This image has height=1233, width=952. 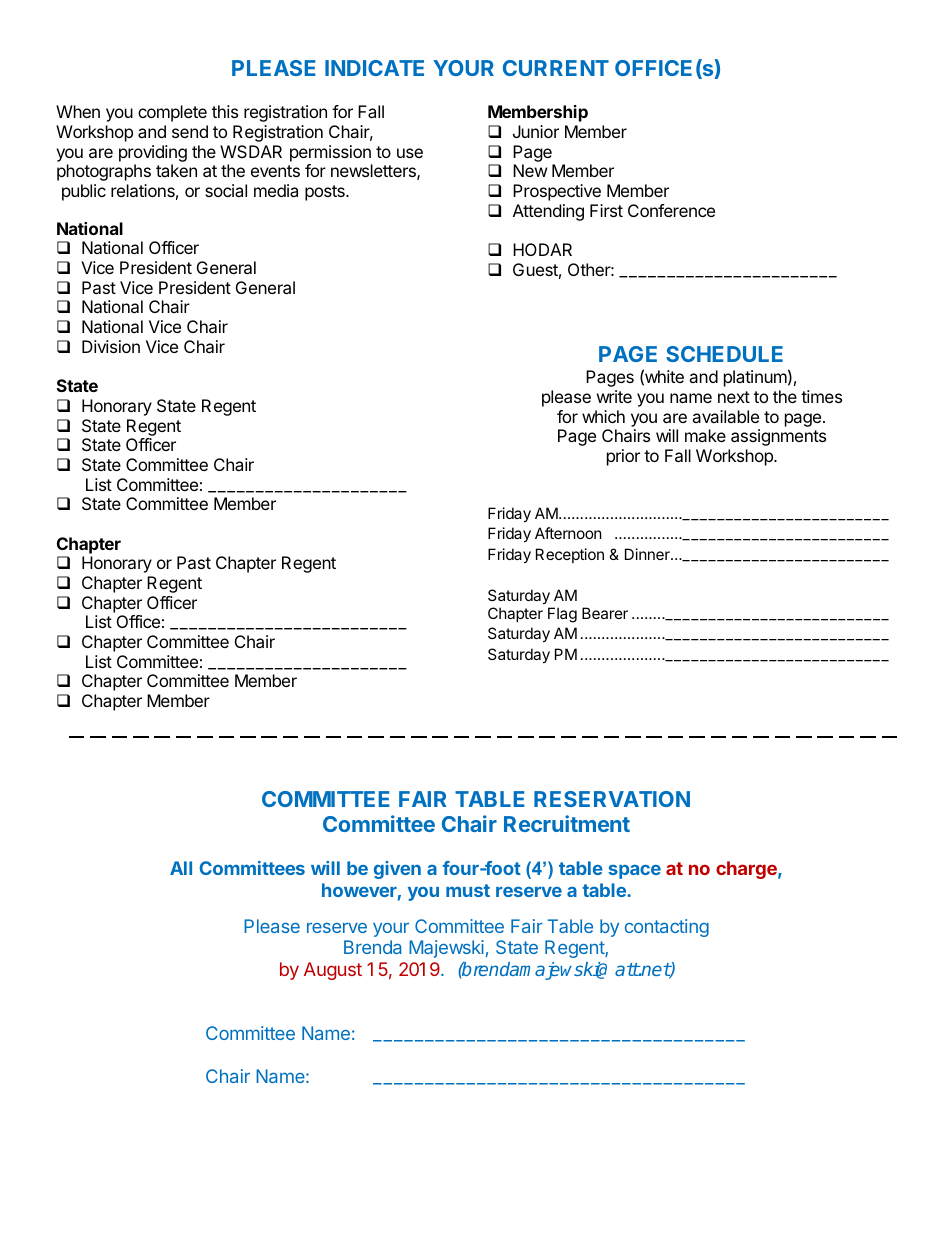 What do you see at coordinates (605, 613) in the image?
I see `Bearer` at bounding box center [605, 613].
